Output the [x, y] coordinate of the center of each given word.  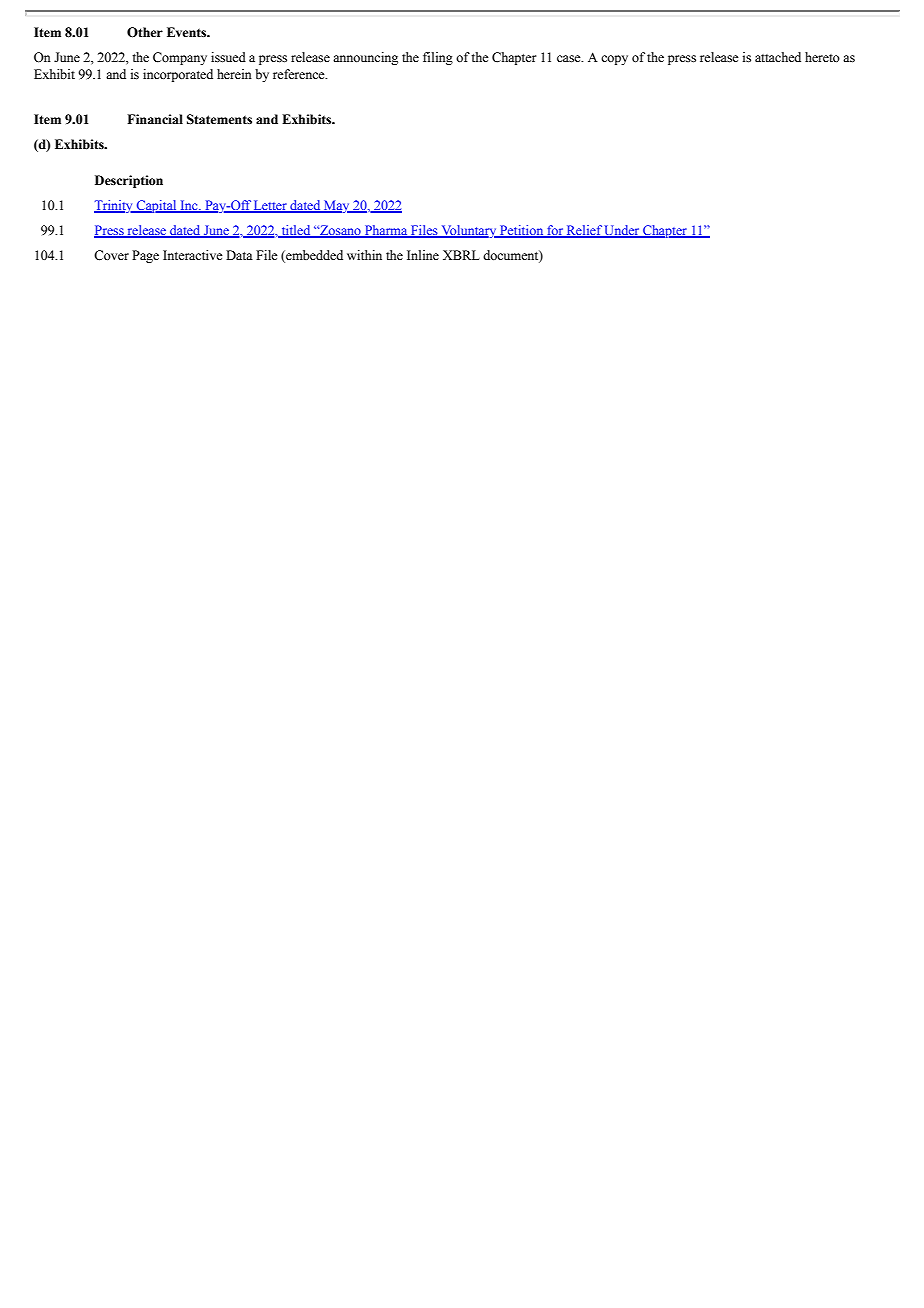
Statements [219, 119]
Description [129, 181]
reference [300, 74]
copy [614, 60]
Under [622, 231]
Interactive [193, 255]
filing [438, 58]
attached [778, 57]
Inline [423, 255]
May [337, 206]
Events [188, 32]
